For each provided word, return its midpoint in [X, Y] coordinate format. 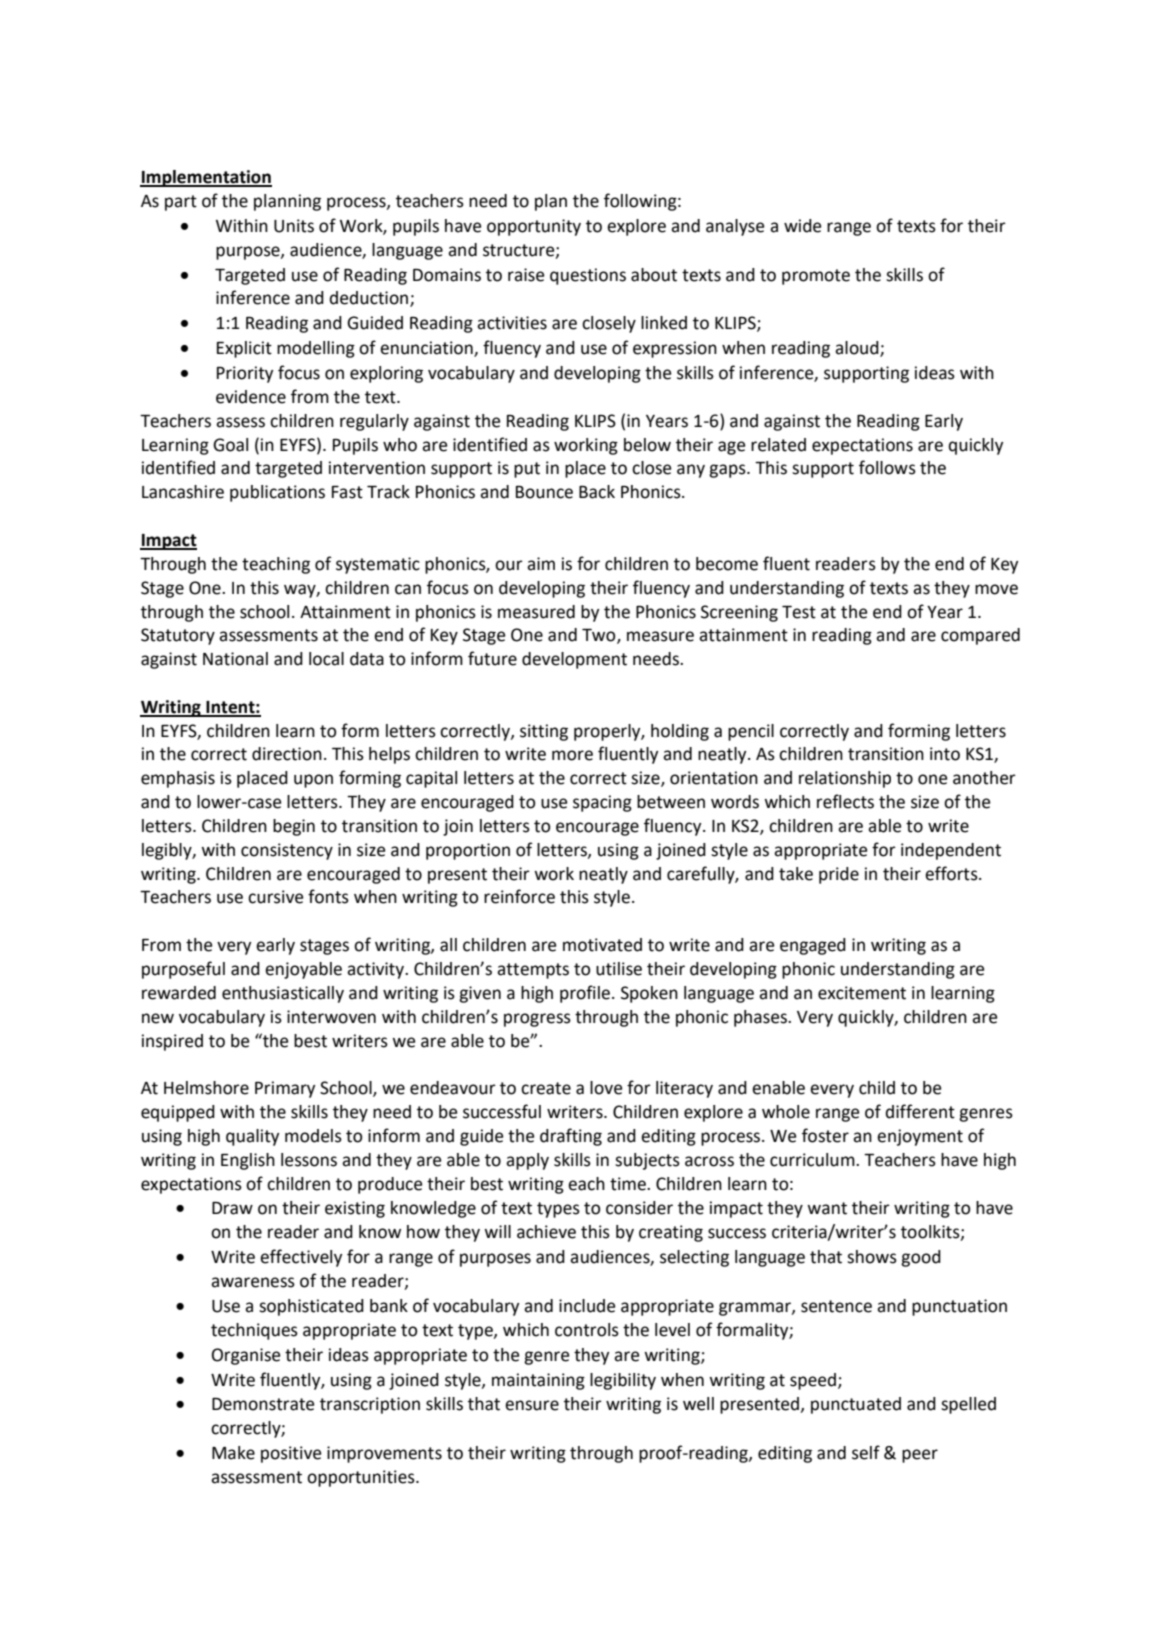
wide [802, 226]
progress [537, 1020]
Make [233, 1453]
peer [920, 1456]
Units [294, 226]
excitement [862, 993]
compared [980, 636]
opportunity [534, 227]
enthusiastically [283, 994]
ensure [532, 1405]
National [235, 659]
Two [600, 636]
